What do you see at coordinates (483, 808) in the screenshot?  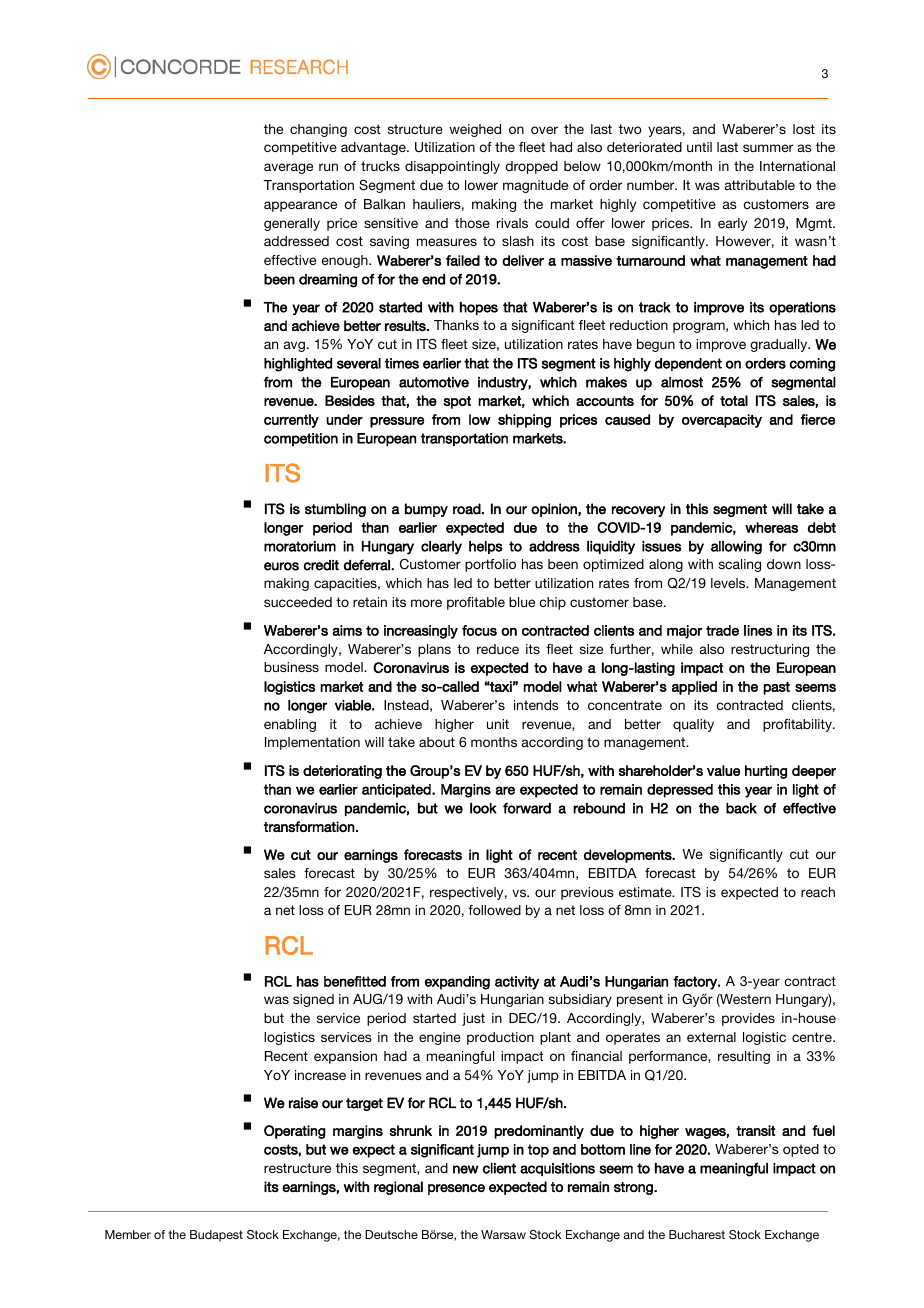 I see `look` at bounding box center [483, 808].
